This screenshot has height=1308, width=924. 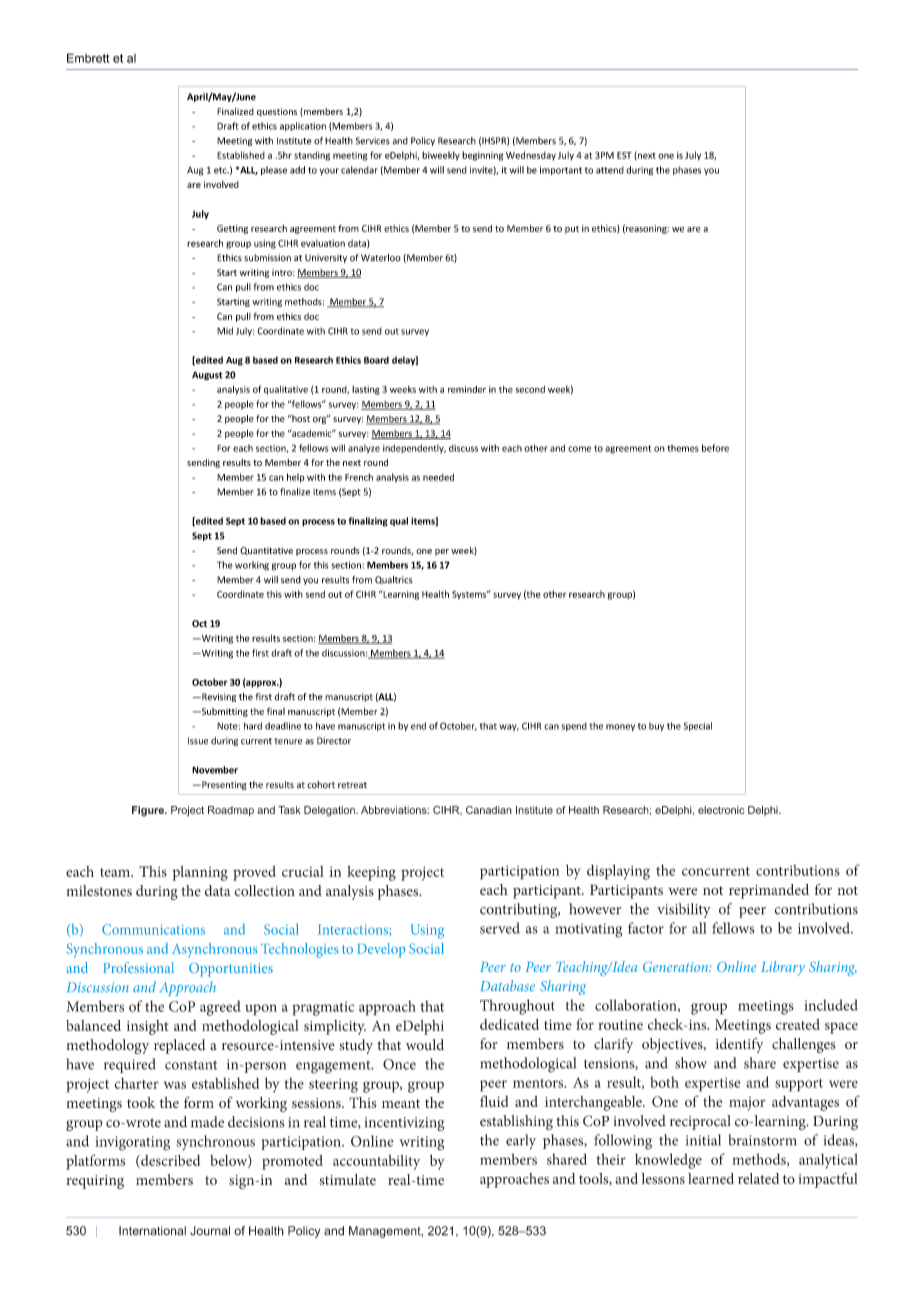 I want to click on electronic, so click(x=721, y=810).
